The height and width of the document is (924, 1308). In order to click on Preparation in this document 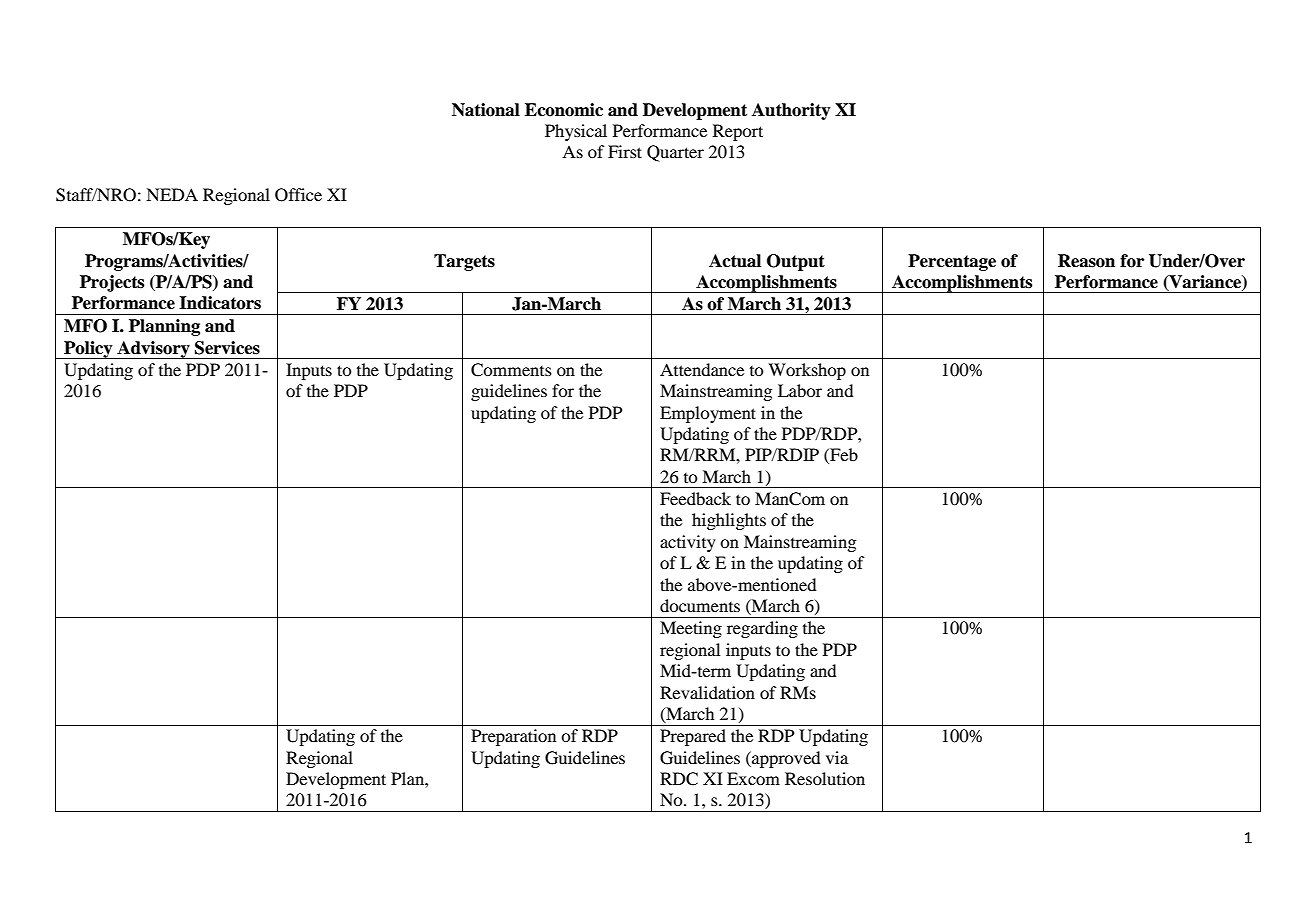, I will do `click(513, 737)`.
